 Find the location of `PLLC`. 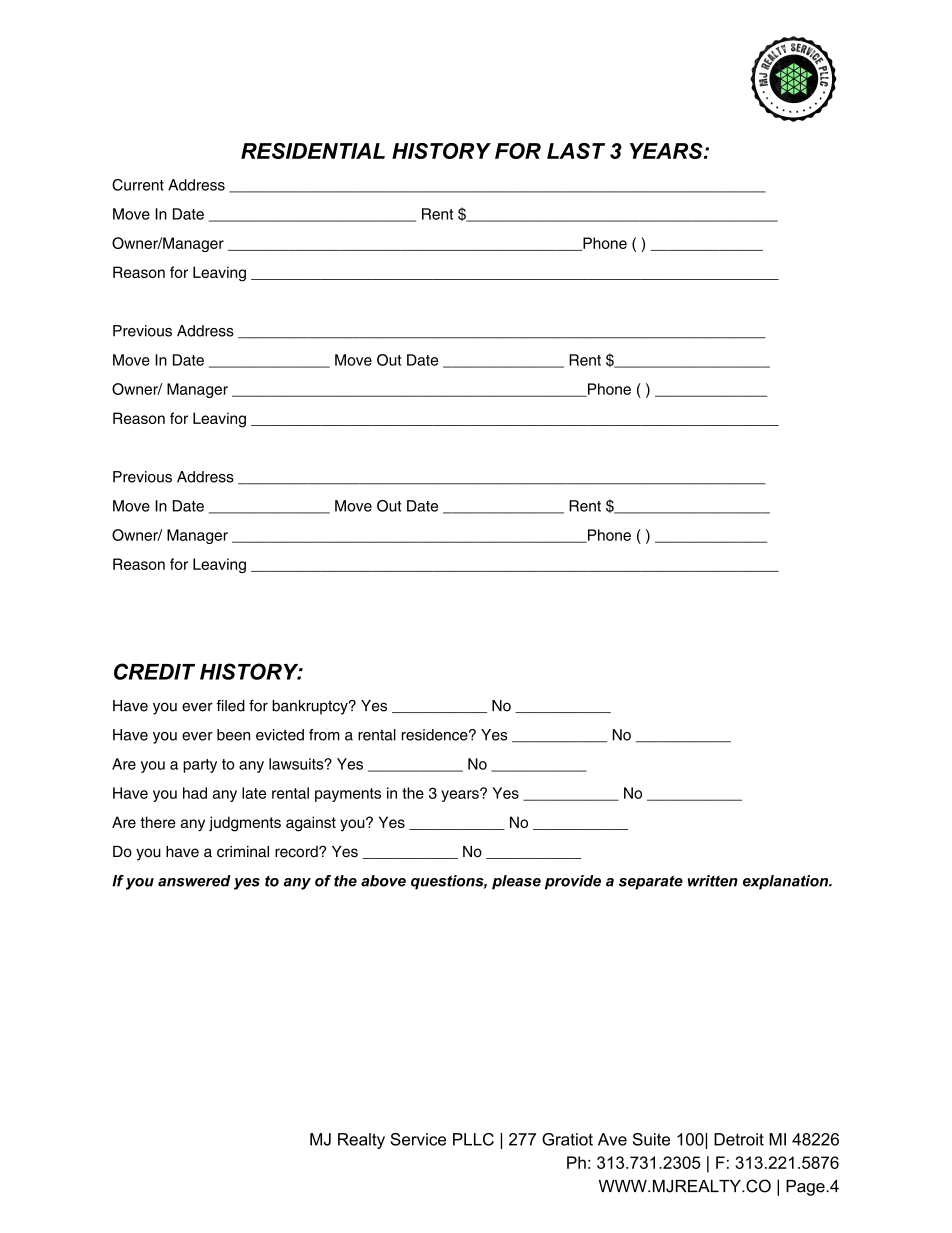

PLLC is located at coordinates (473, 1139).
